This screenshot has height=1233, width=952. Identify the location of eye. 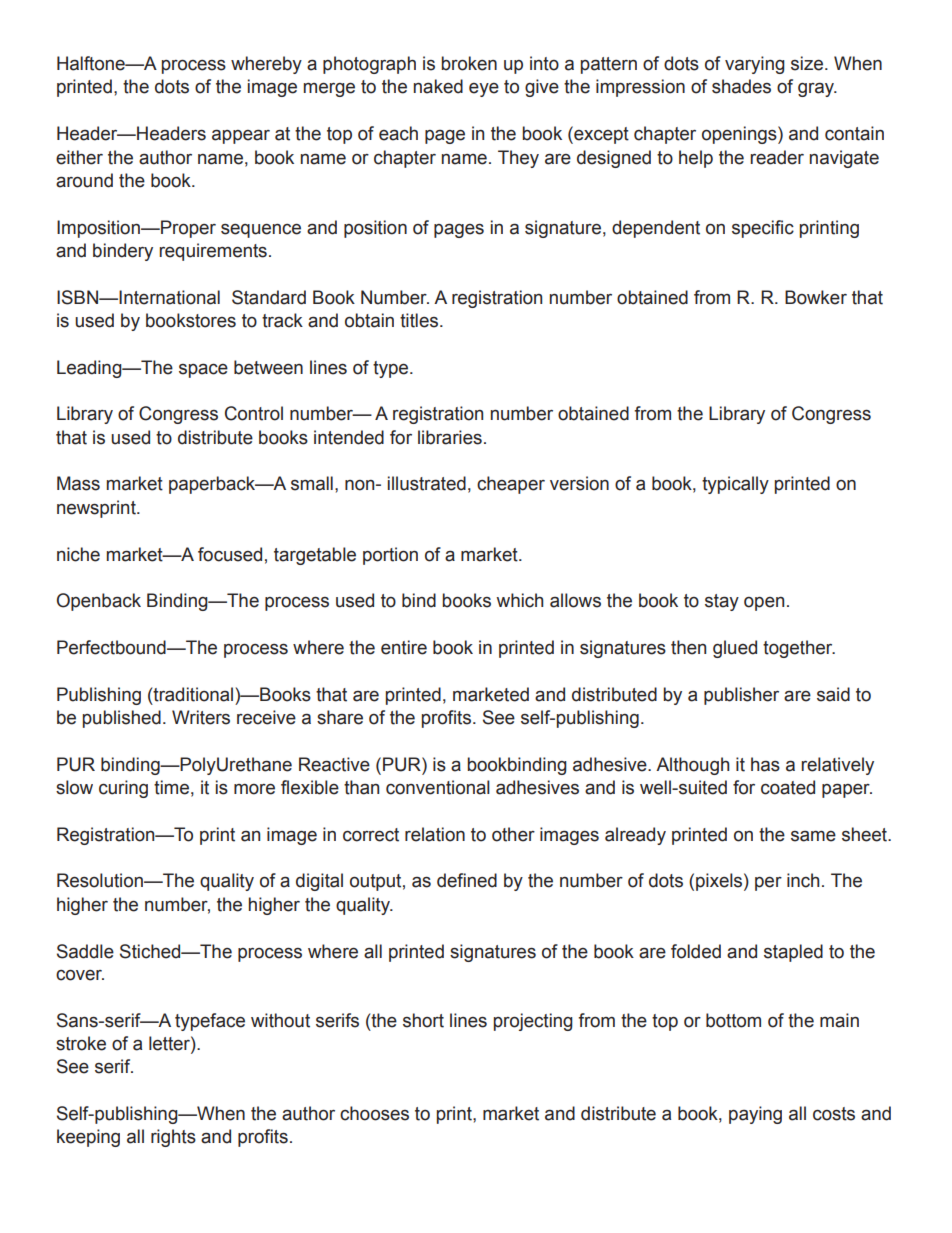
(484, 90).
